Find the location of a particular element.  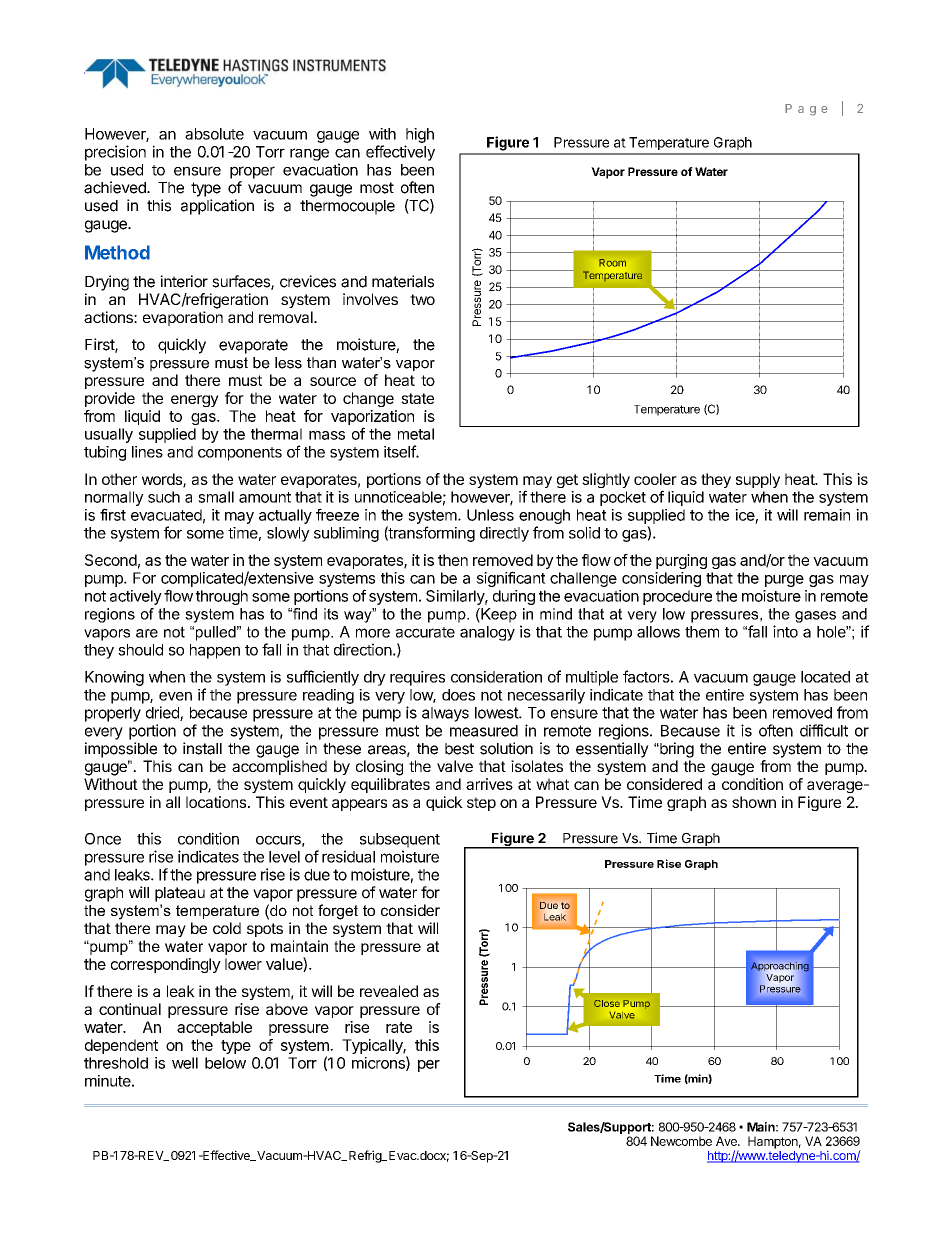

Room is located at coordinates (612, 263).
